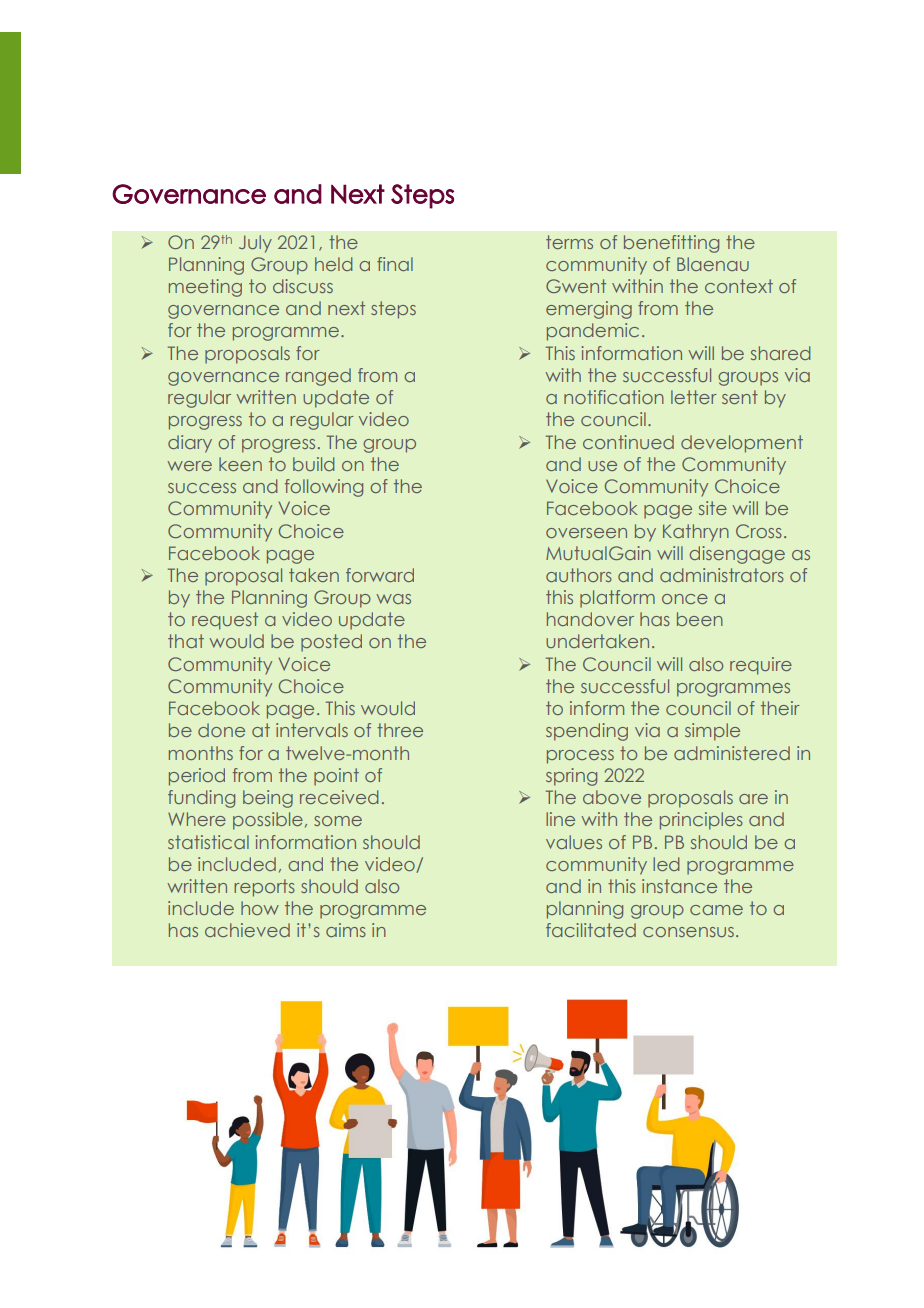 The image size is (924, 1308). What do you see at coordinates (255, 244) in the image?
I see `July` at bounding box center [255, 244].
